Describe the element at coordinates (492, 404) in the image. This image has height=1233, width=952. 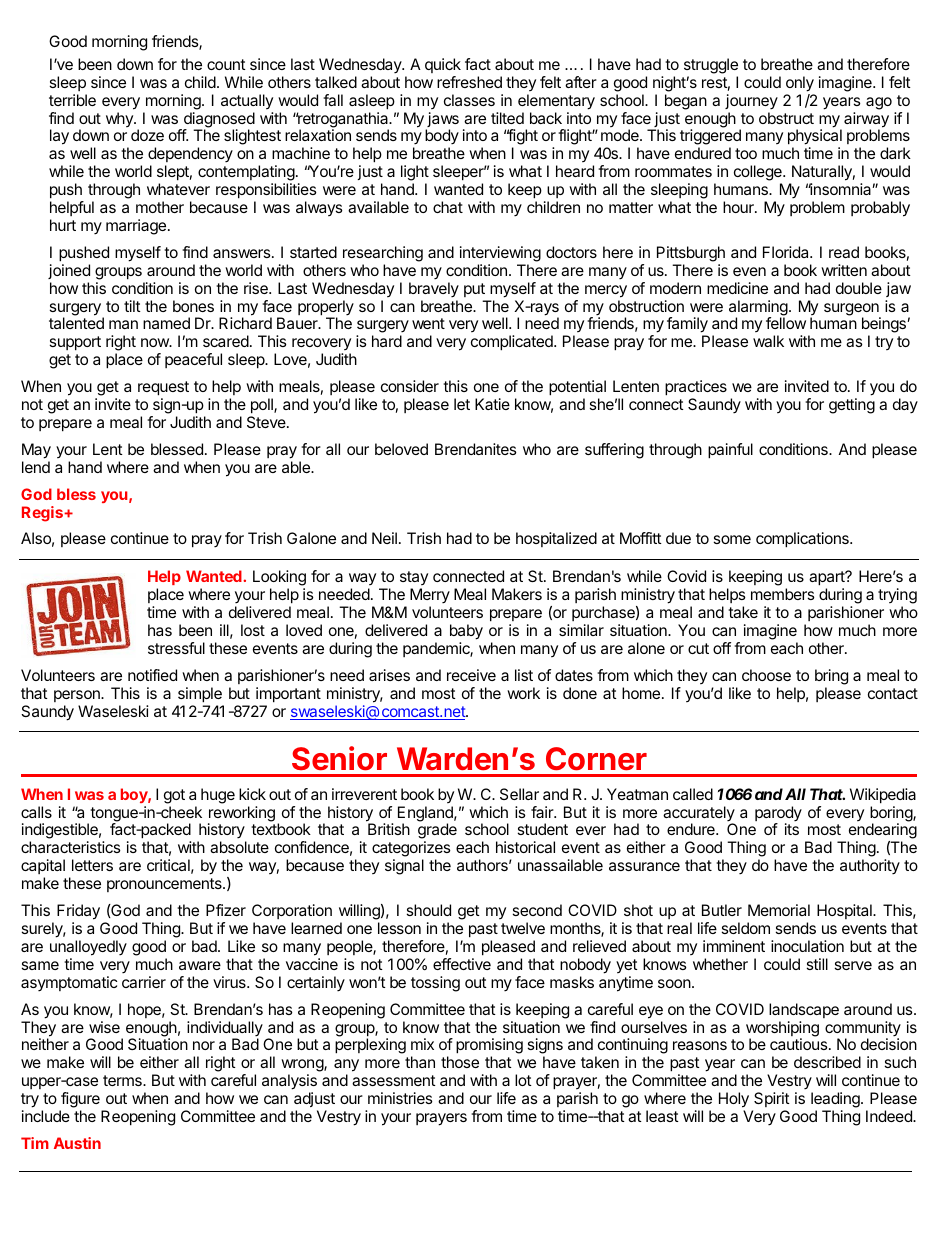
I see `Katie` at that location.
